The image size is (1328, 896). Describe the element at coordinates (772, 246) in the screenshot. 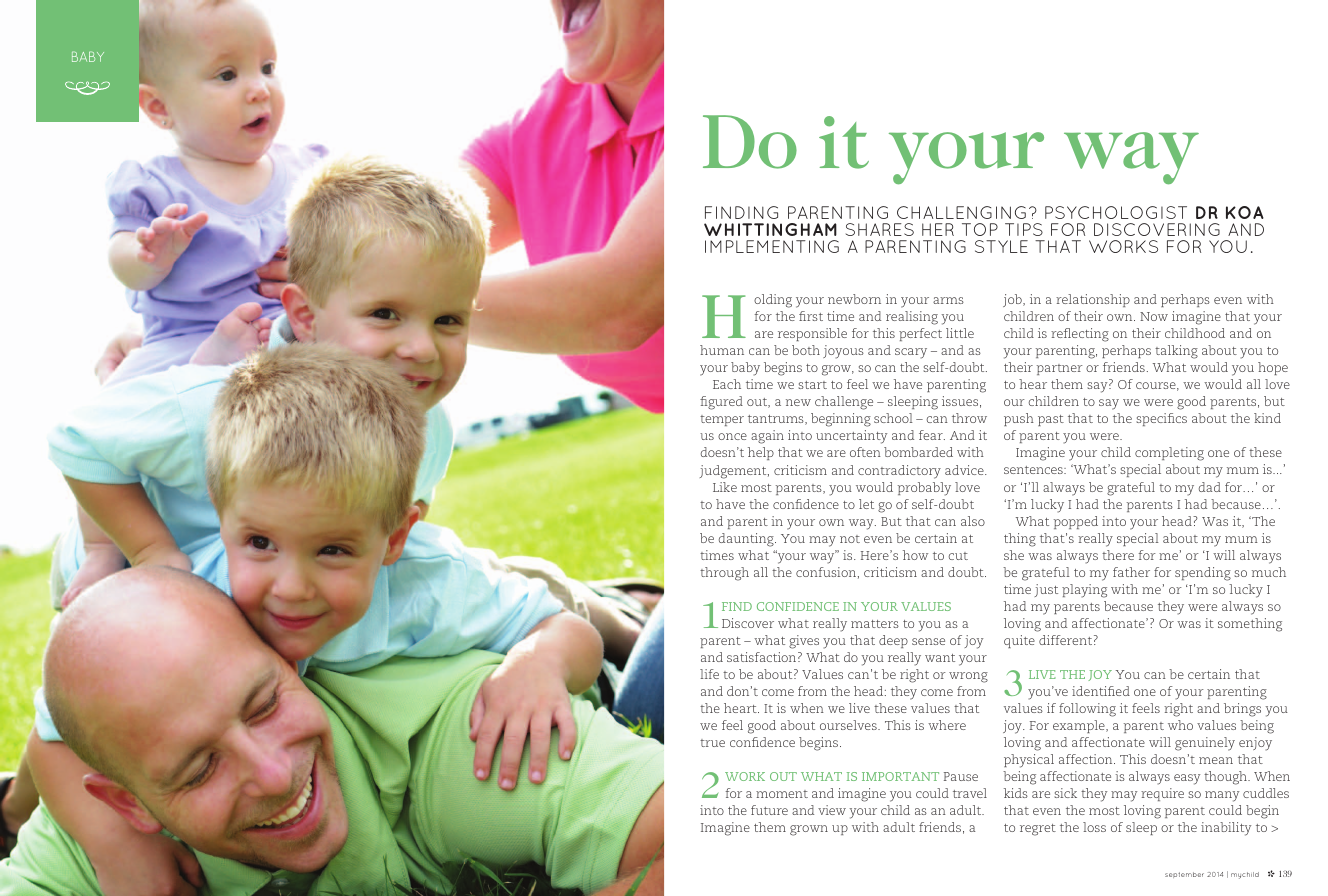

I see `implementing` at that location.
